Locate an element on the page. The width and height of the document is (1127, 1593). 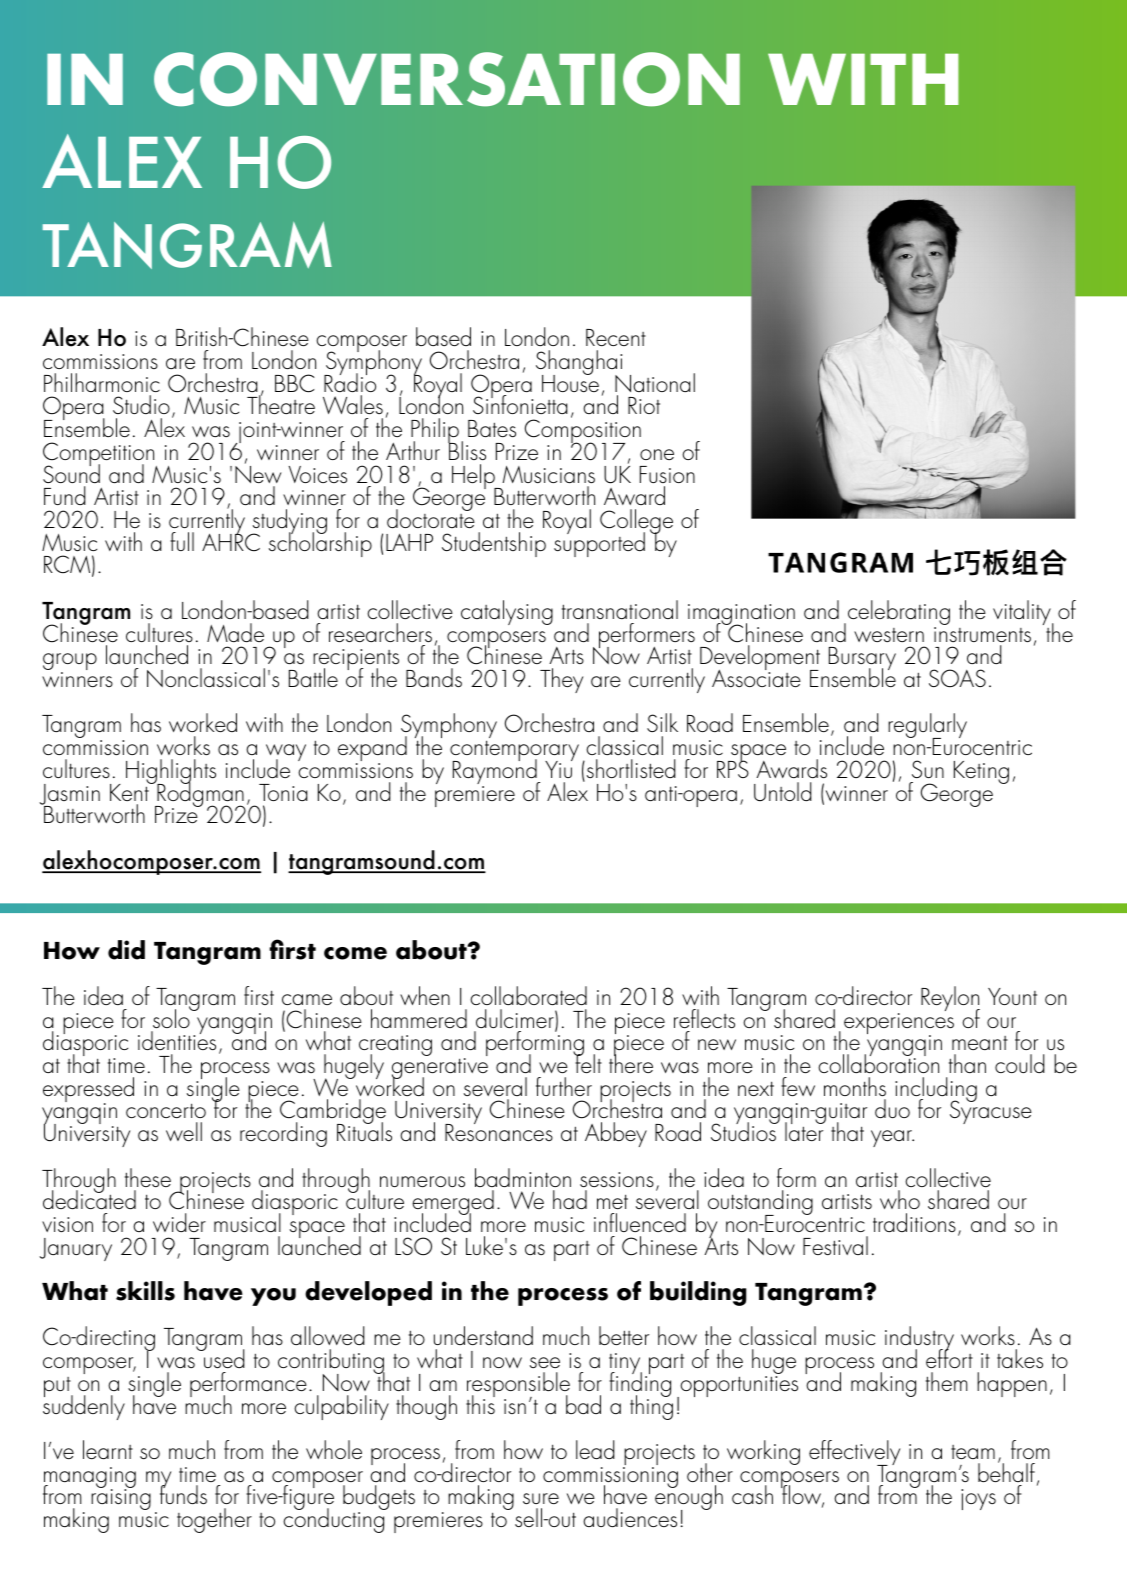
Raymond is located at coordinates (496, 772).
